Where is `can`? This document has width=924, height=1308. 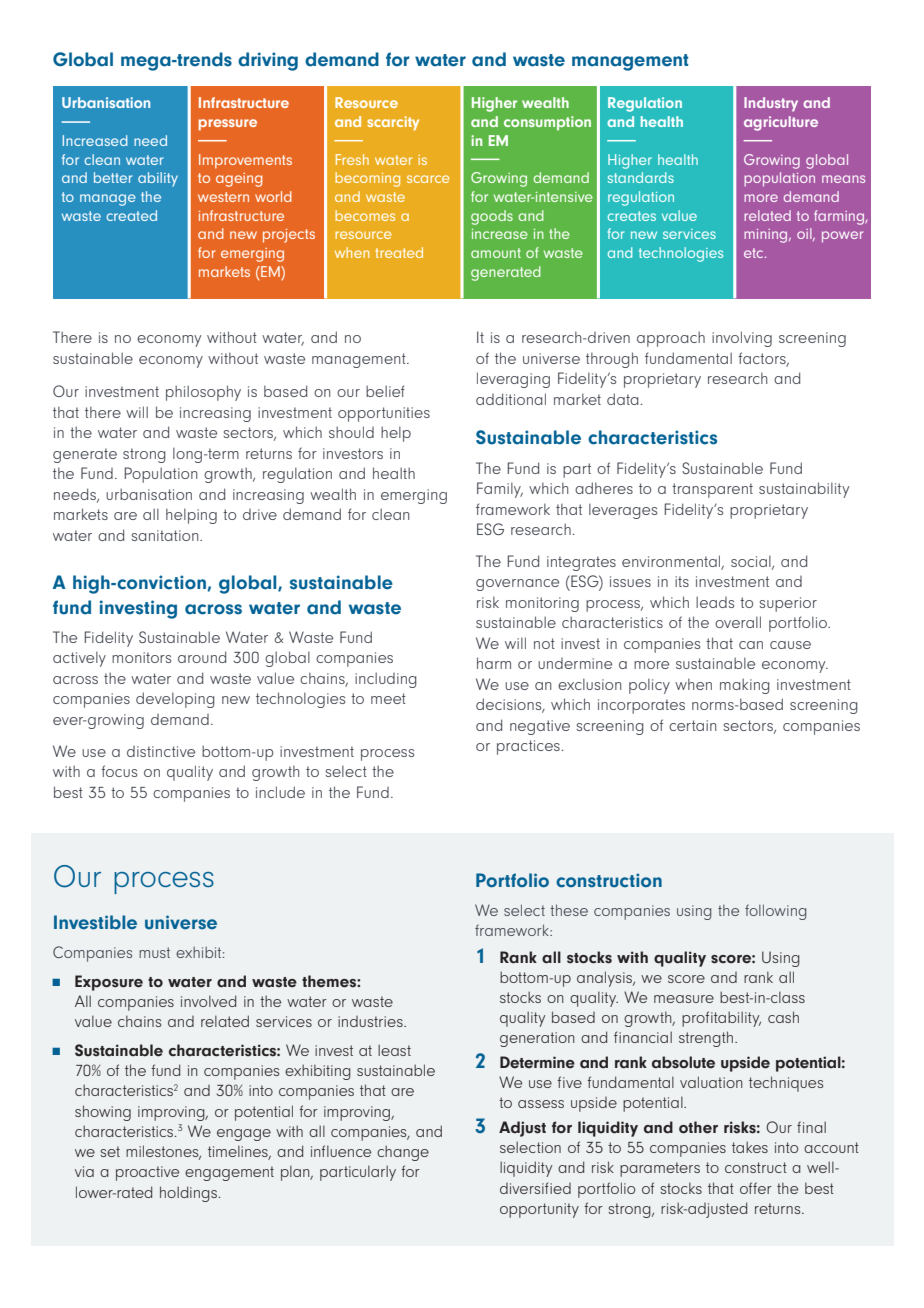
can is located at coordinates (751, 645).
